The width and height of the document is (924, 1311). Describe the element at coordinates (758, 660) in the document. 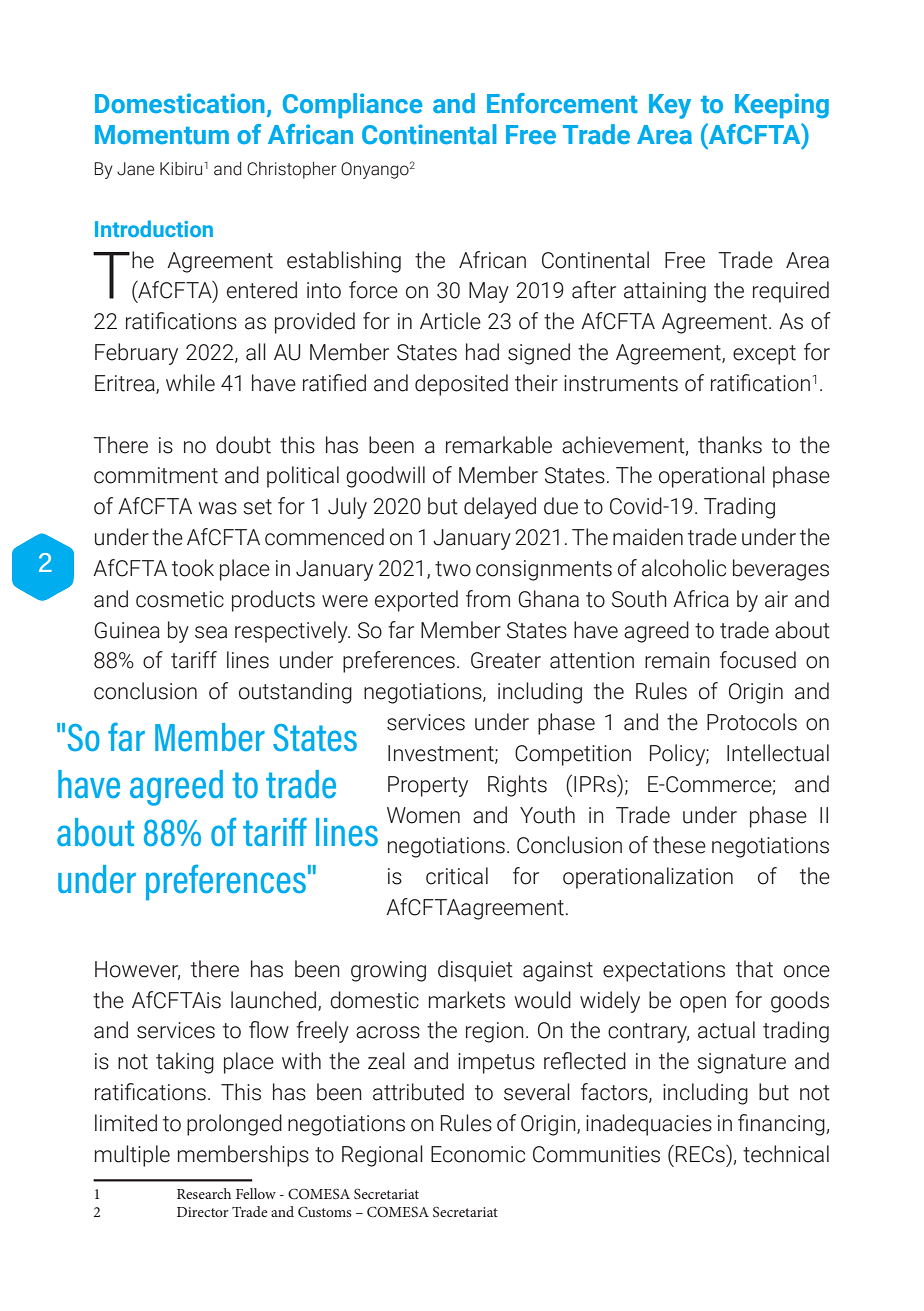

I see `focused` at that location.
